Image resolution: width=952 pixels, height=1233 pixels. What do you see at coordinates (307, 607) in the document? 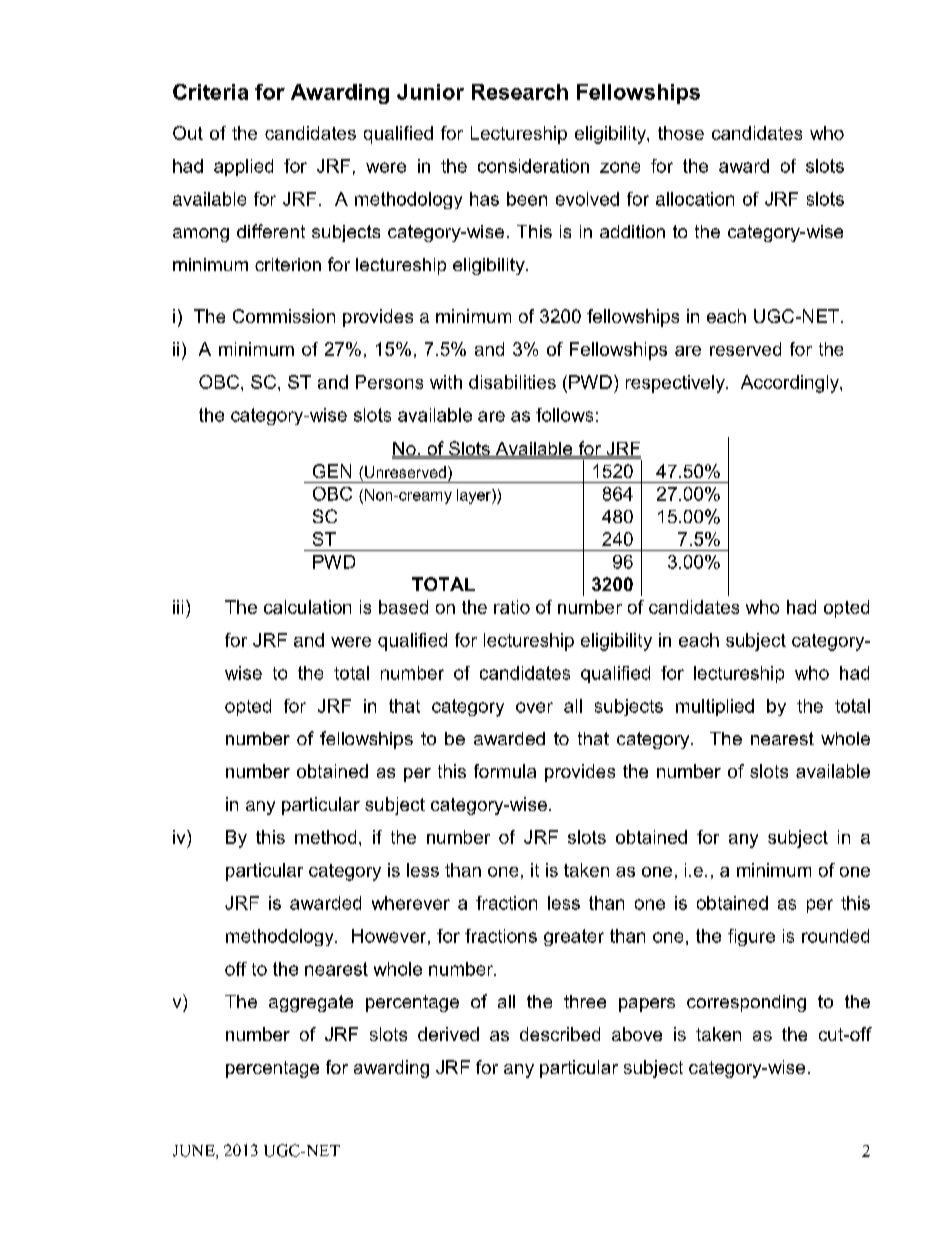
I see `calculation` at bounding box center [307, 607].
